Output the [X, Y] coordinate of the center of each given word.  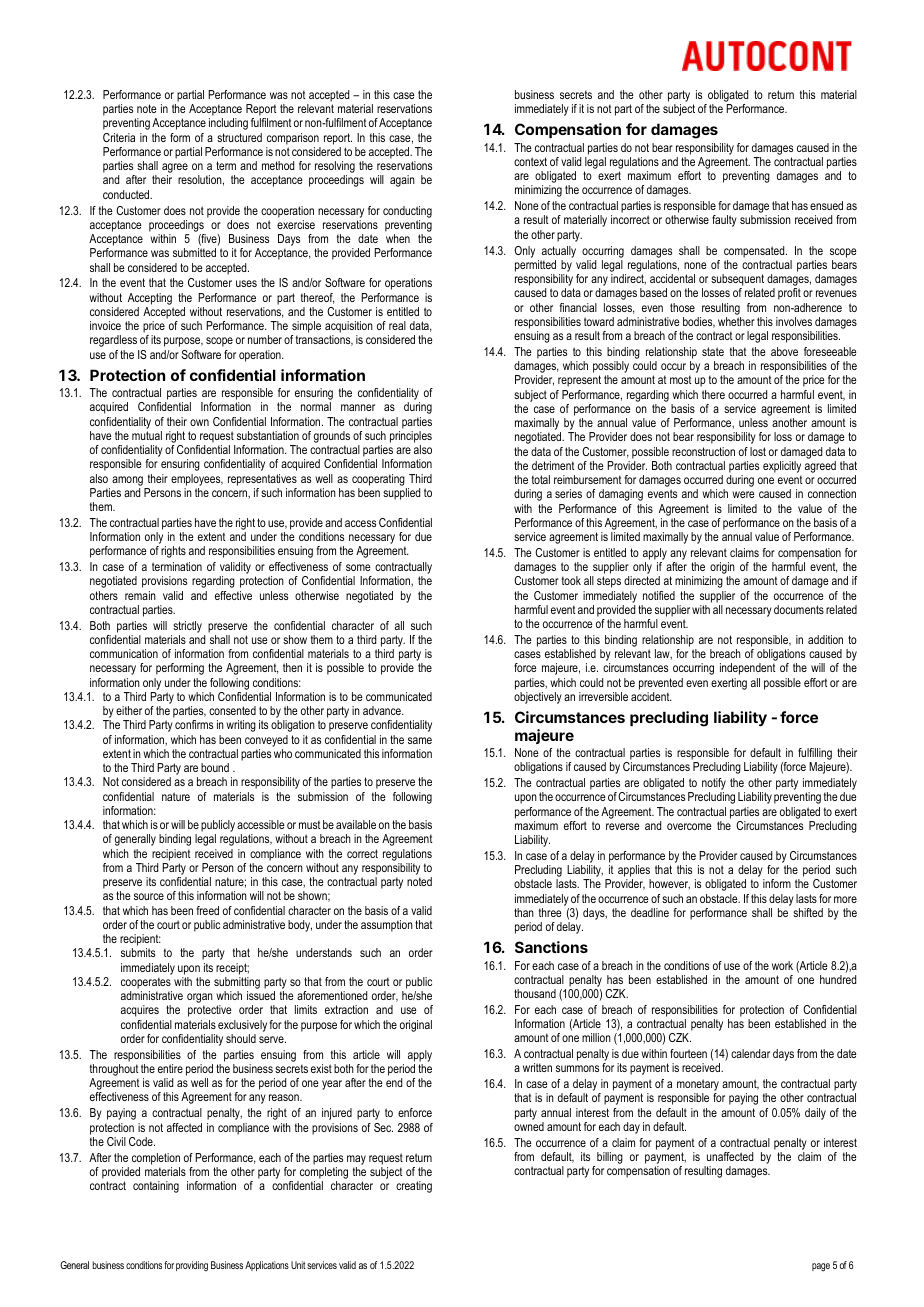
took [571, 580]
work [782, 965]
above [784, 351]
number [265, 339]
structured [239, 137]
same [420, 740]
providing [192, 1266]
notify [714, 785]
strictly [187, 627]
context [530, 161]
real [397, 325]
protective [210, 1011]
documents [799, 609]
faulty [724, 221]
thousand [535, 993]
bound [215, 767]
